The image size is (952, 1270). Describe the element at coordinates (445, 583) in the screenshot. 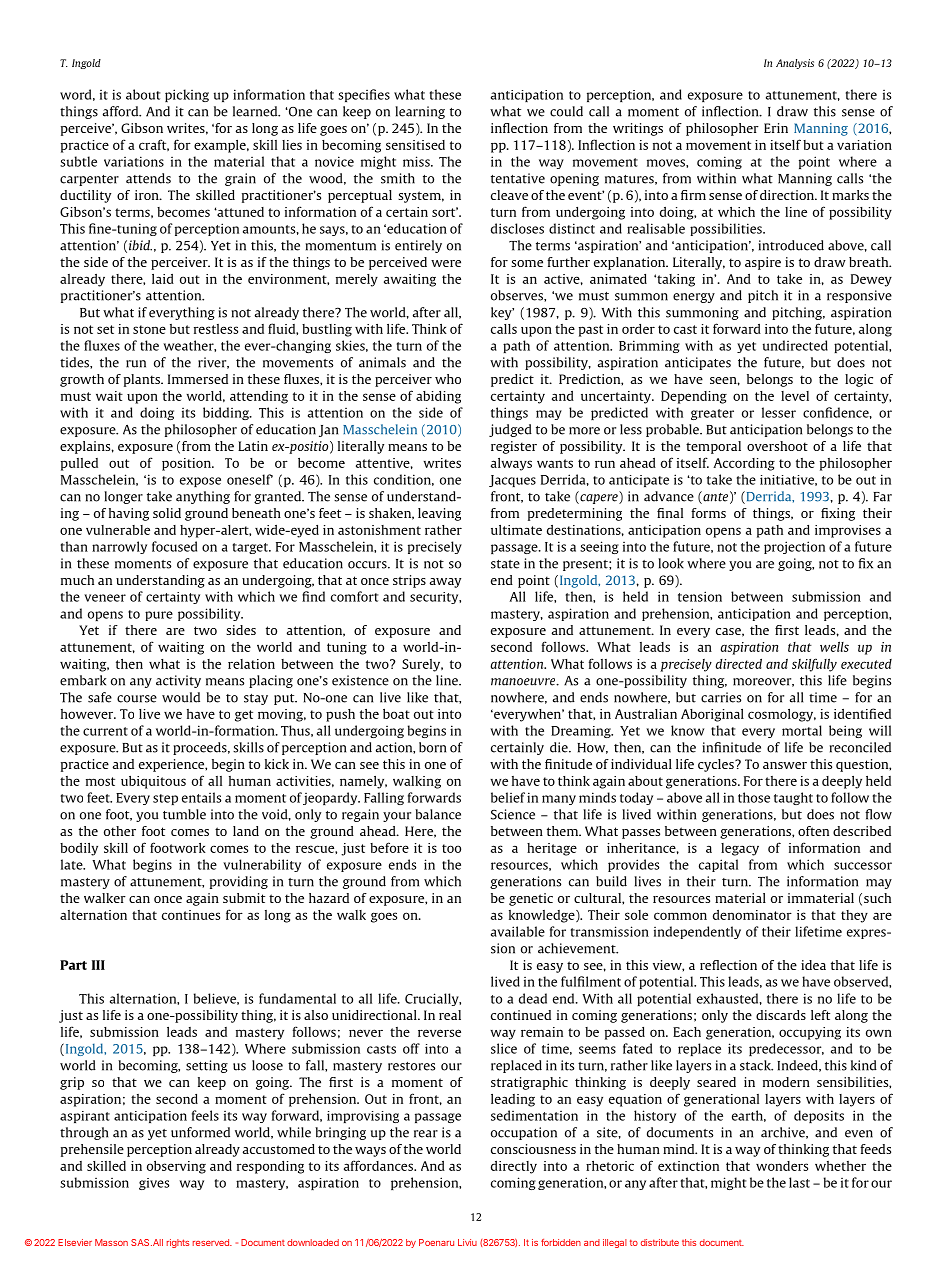

I see `away` at that location.
